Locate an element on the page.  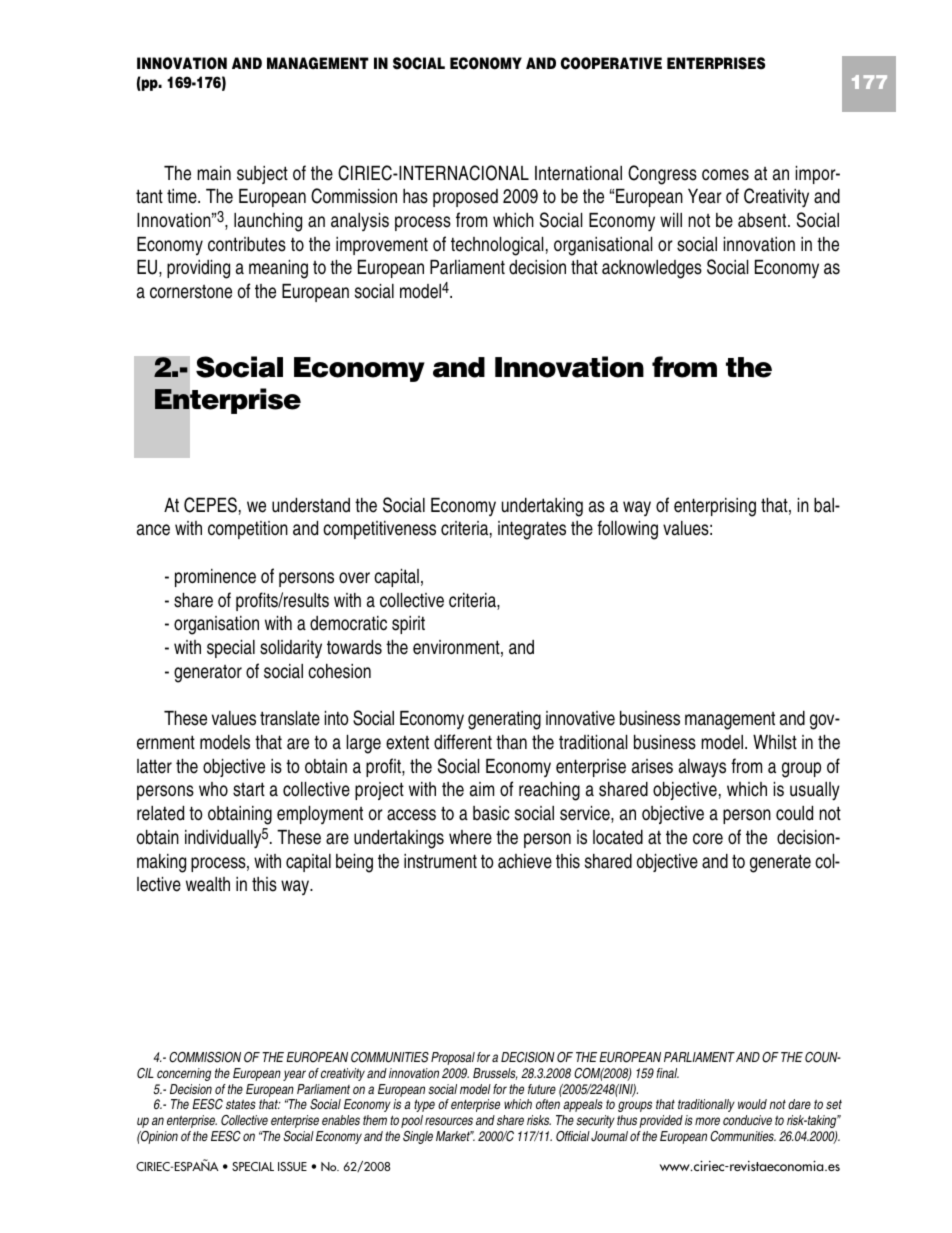
main is located at coordinates (214, 173).
